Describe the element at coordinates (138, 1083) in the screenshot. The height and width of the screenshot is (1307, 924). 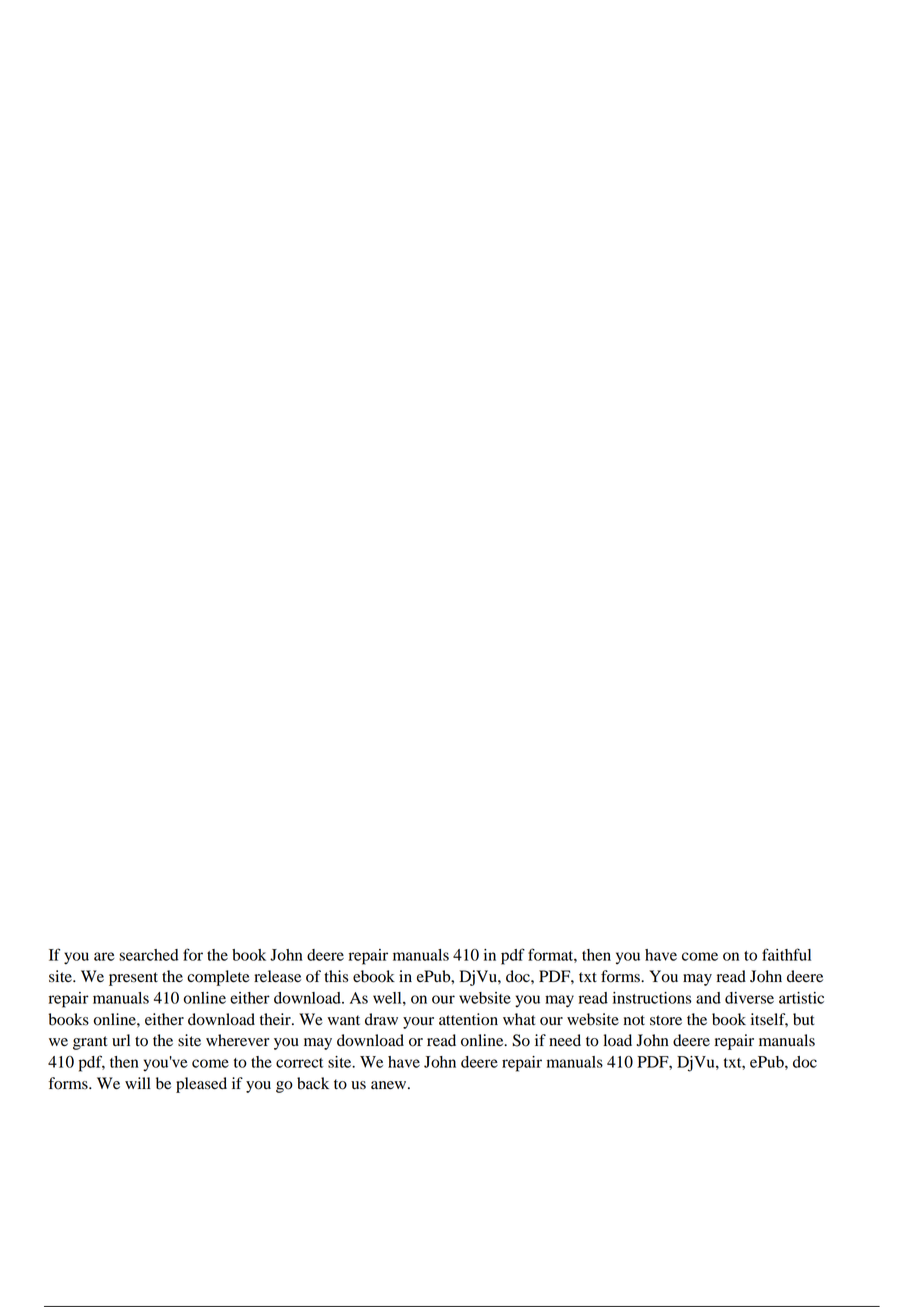
I see `will` at that location.
